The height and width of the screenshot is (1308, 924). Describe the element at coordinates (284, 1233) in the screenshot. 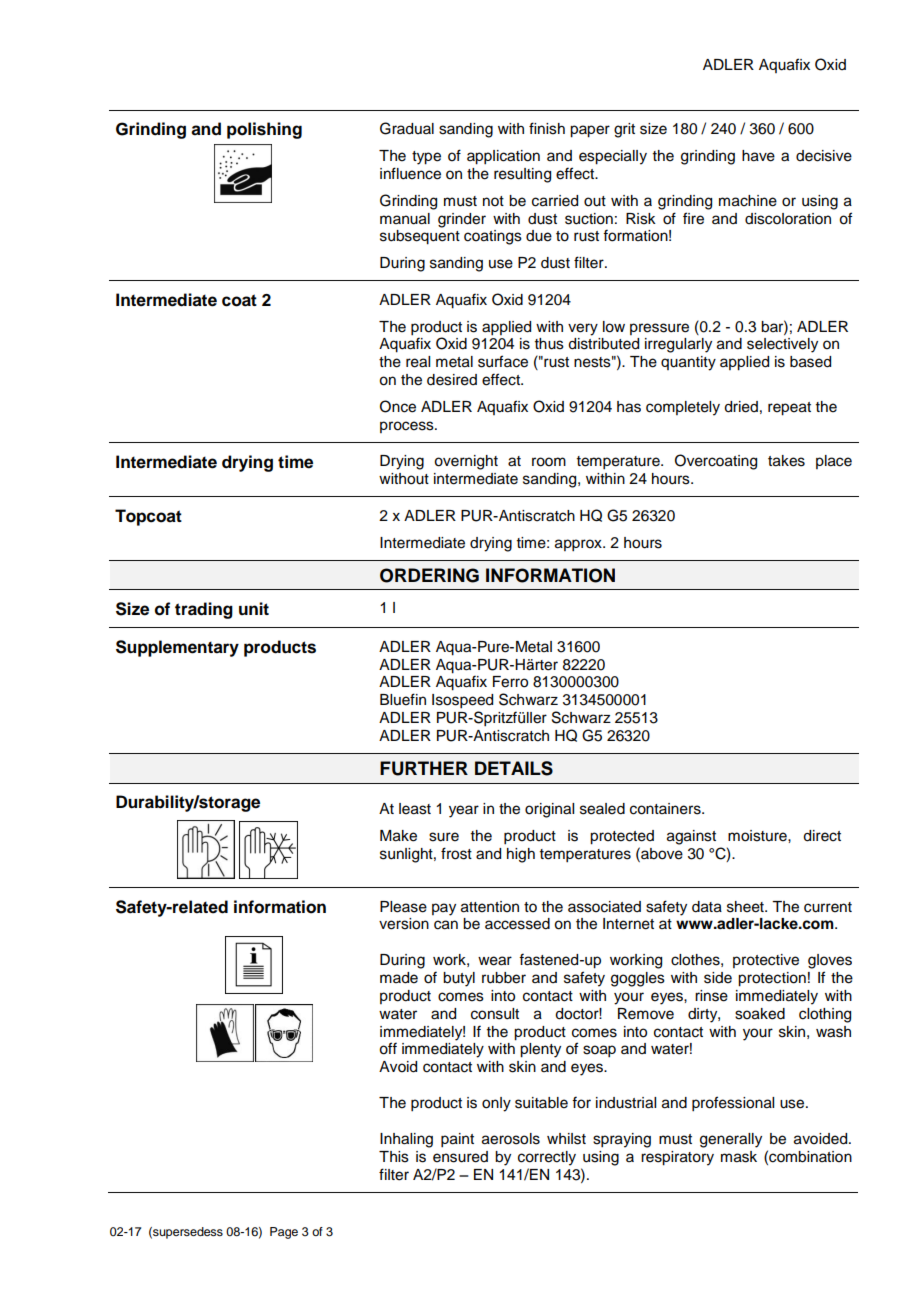

I see `Page` at that location.
